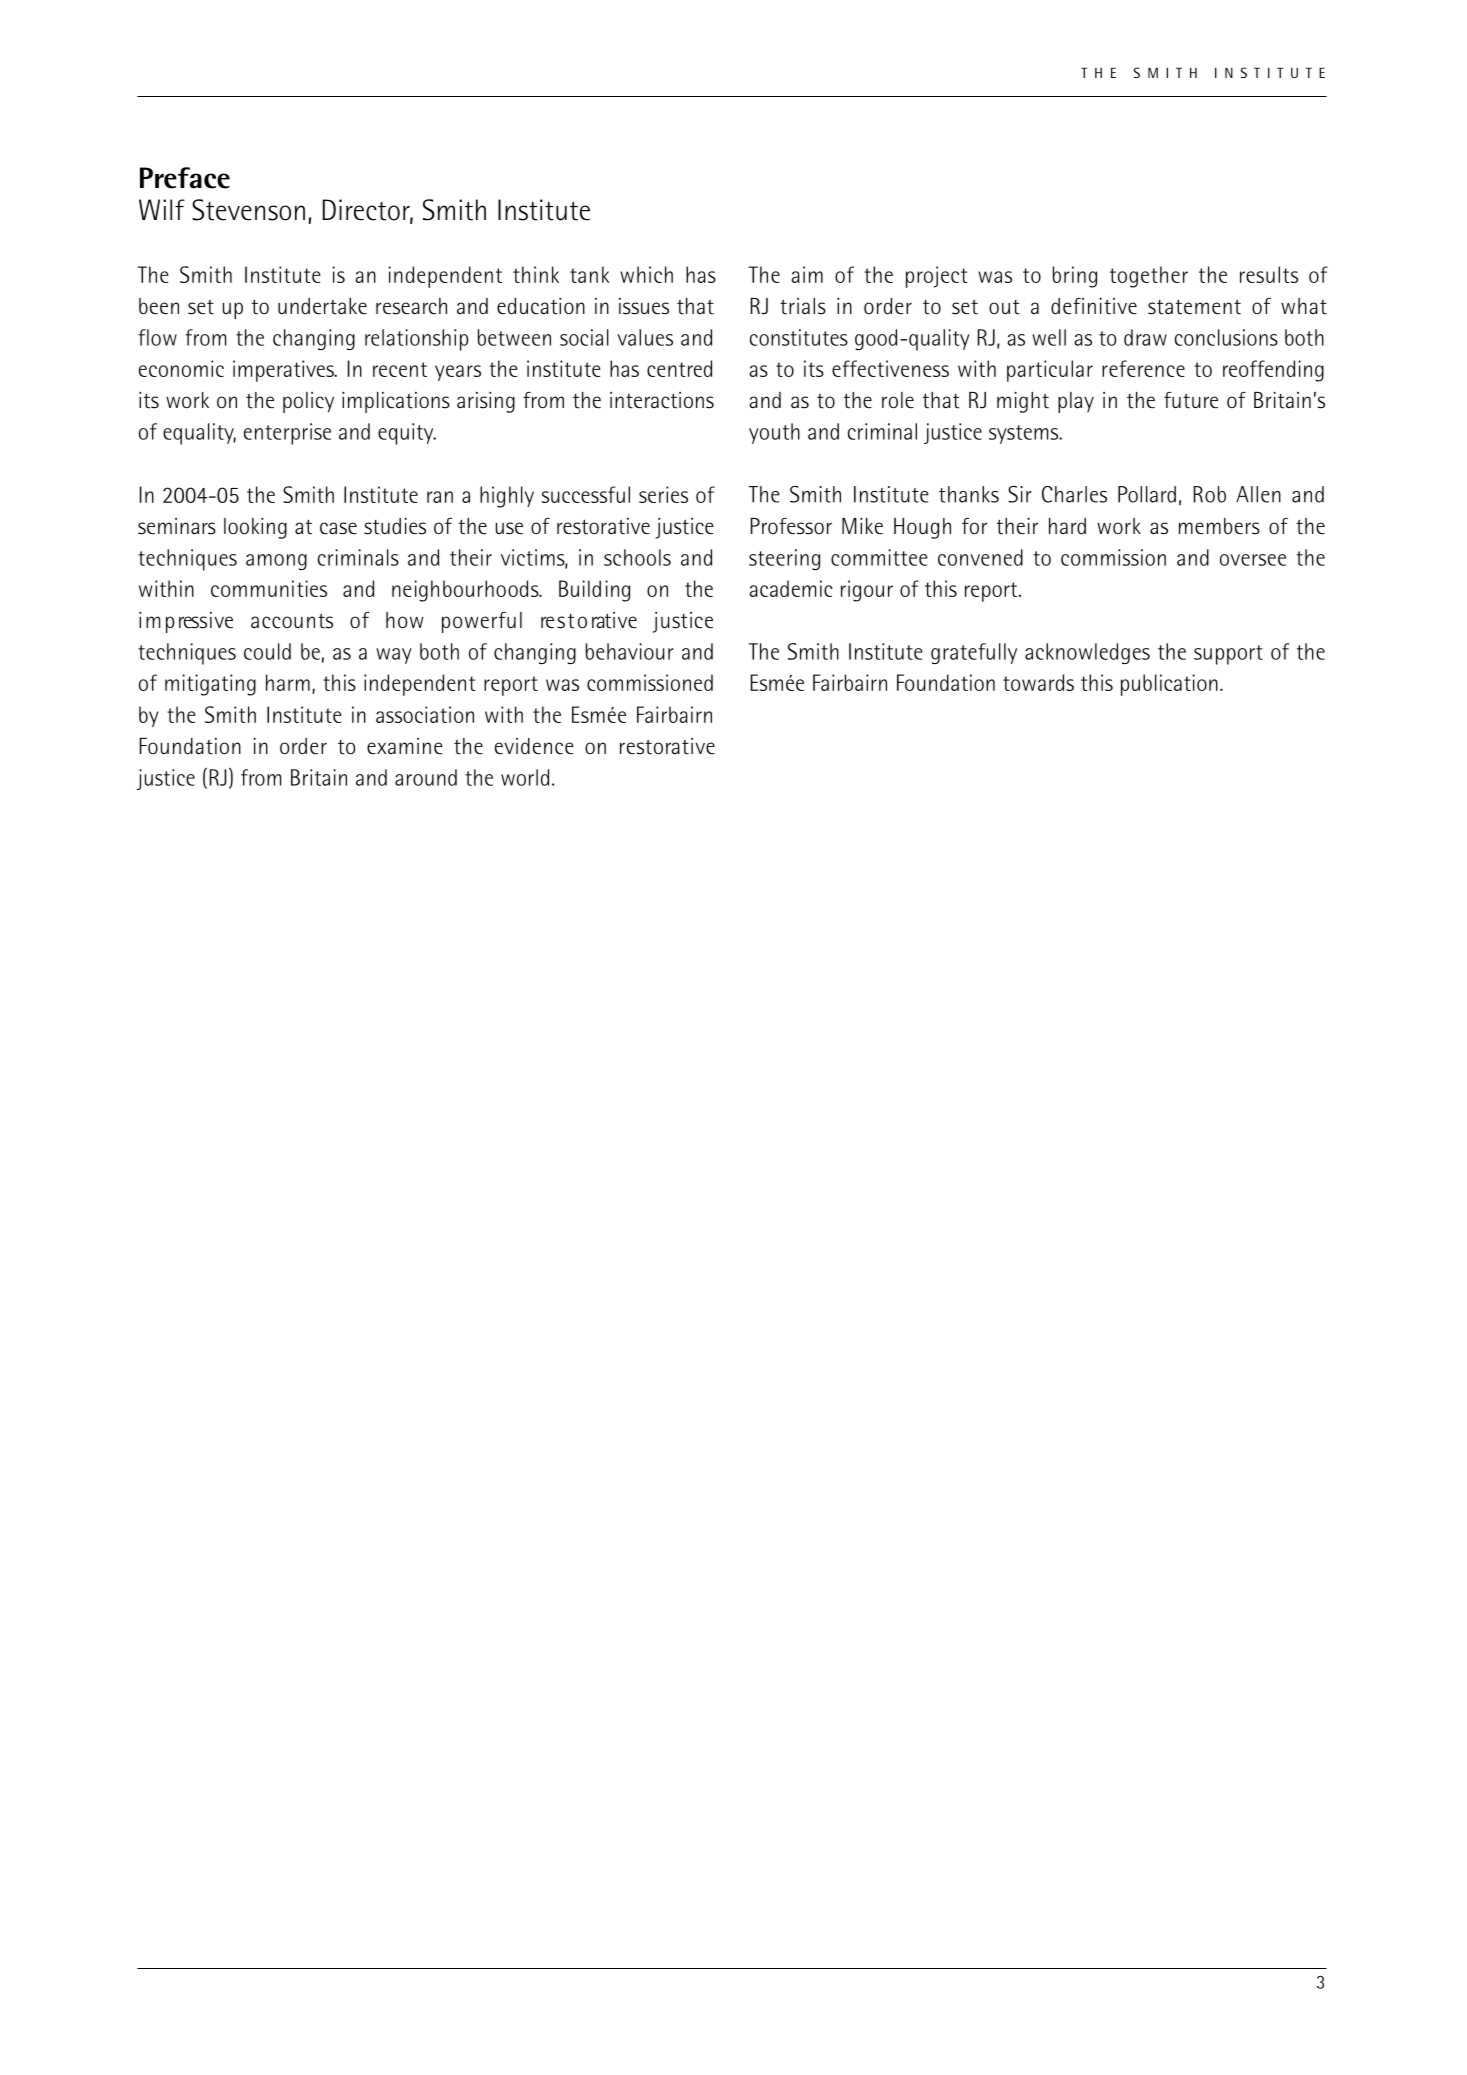 The height and width of the screenshot is (2075, 1467). I want to click on aim, so click(807, 274).
